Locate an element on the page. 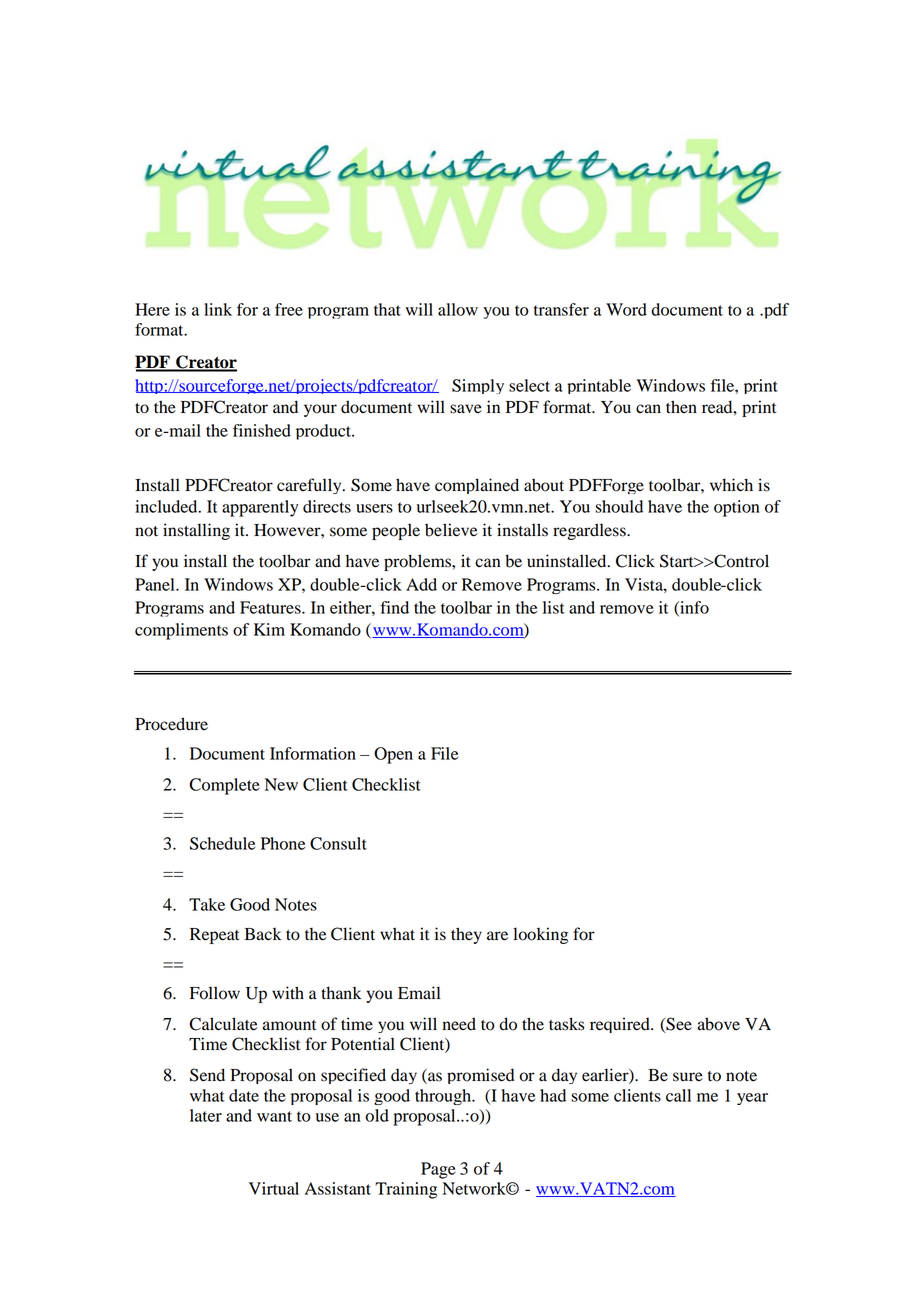 This image has width=924, height=1308. Features is located at coordinates (271, 607).
